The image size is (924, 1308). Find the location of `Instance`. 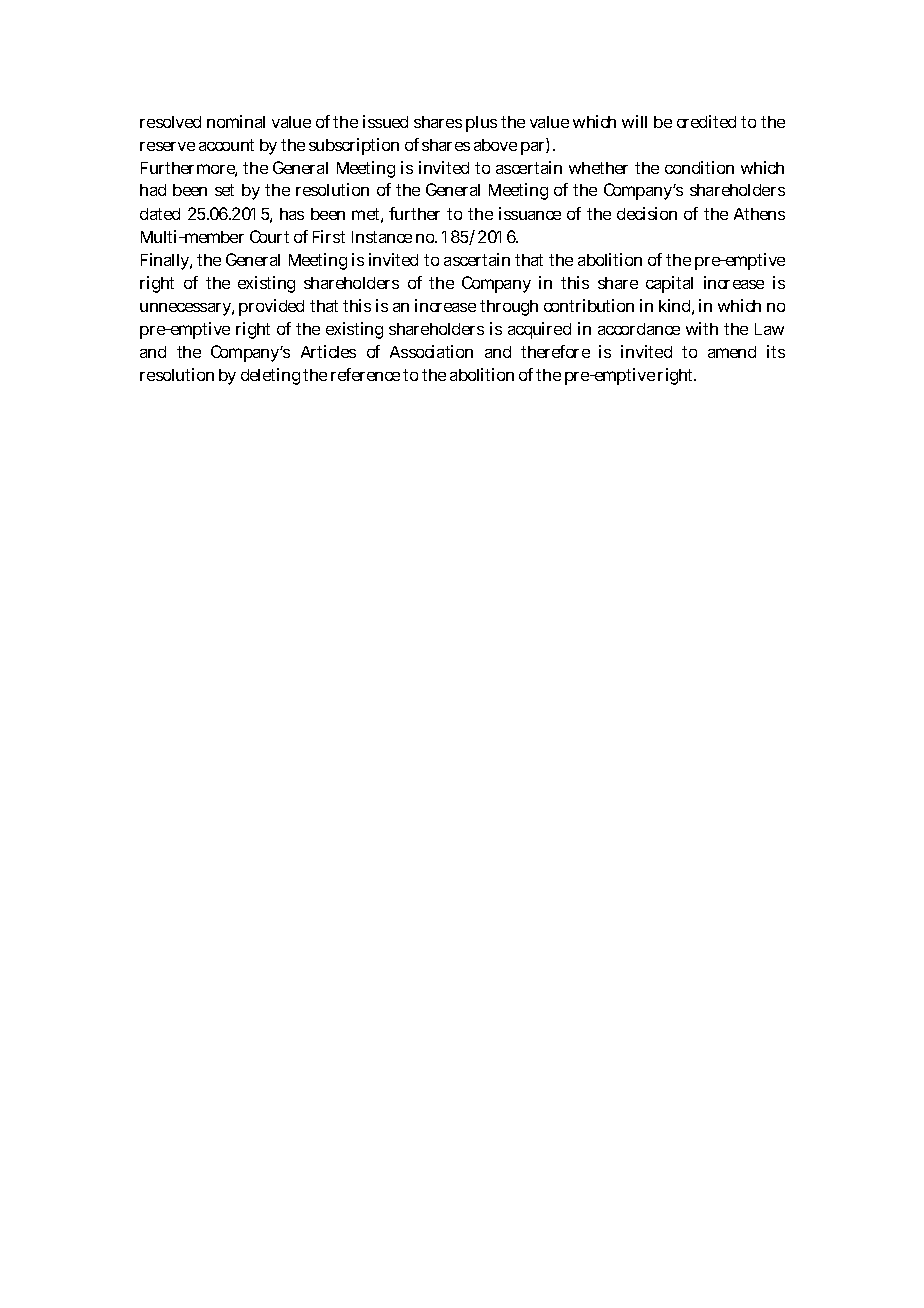

Instance is located at coordinates (382, 237).
